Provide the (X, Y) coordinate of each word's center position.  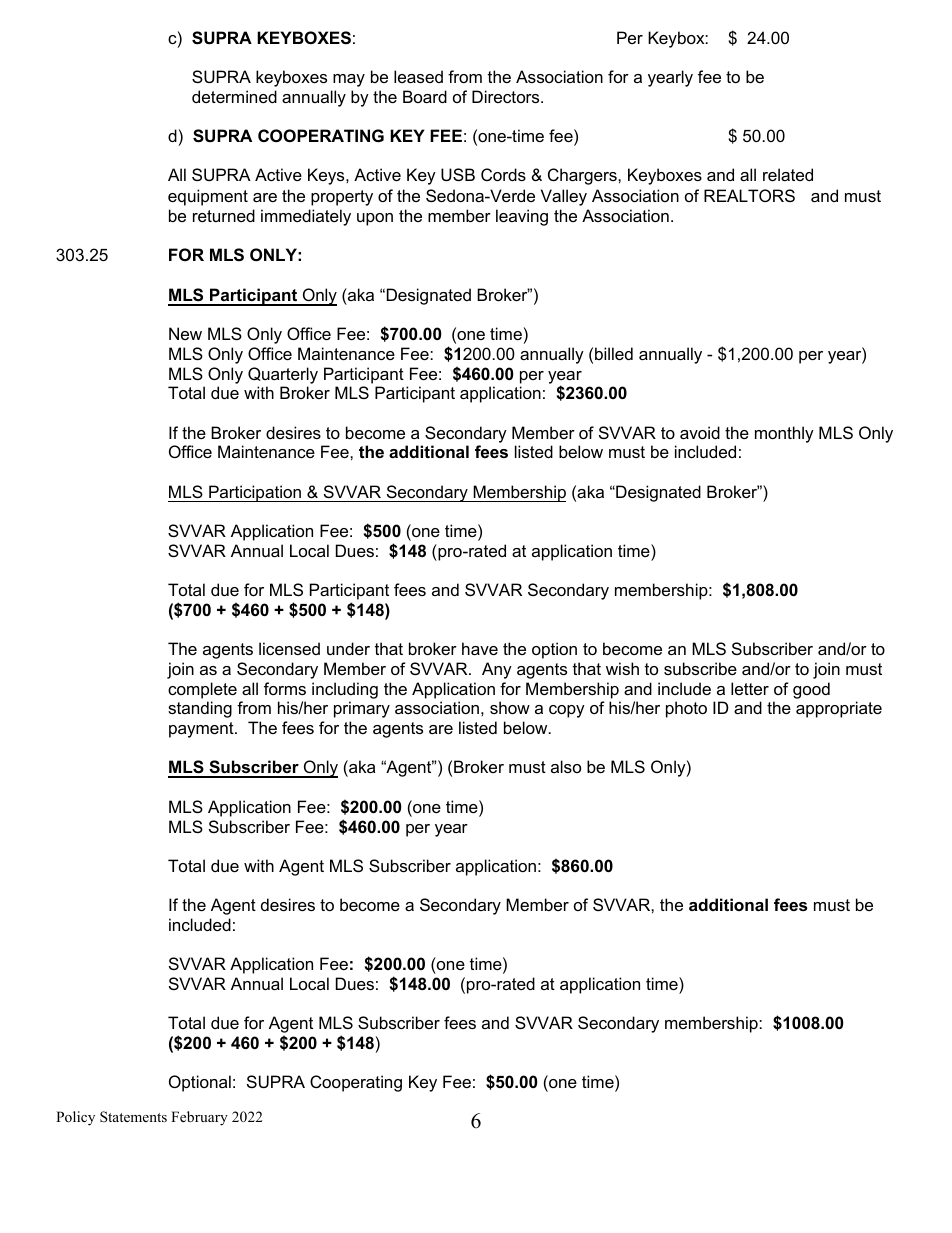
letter (750, 688)
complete (202, 690)
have (480, 648)
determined (234, 96)
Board (425, 96)
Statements (133, 1117)
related (788, 174)
